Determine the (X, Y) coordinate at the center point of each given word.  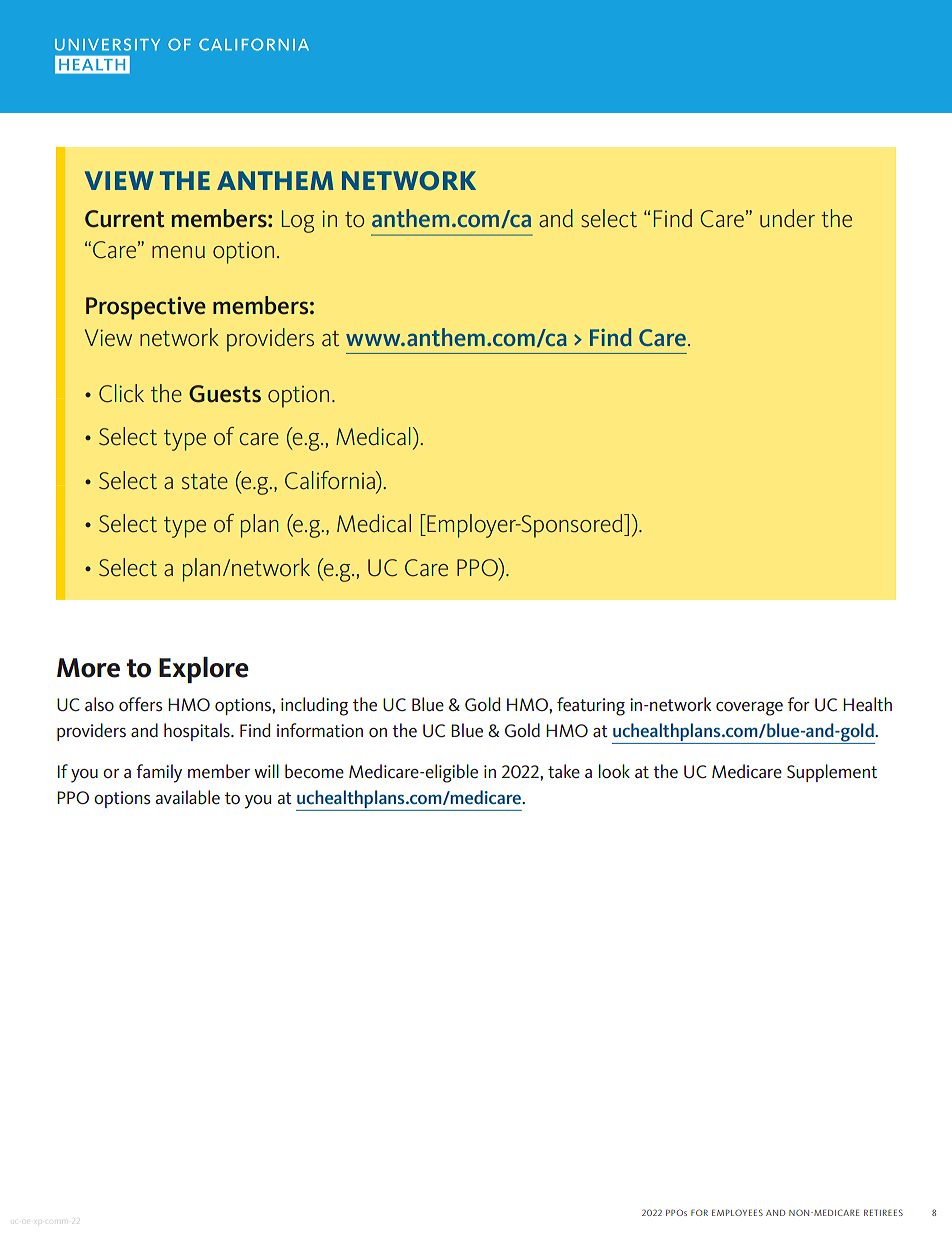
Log (298, 221)
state (205, 482)
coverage (749, 709)
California (331, 480)
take (564, 771)
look (614, 771)
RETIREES (883, 1212)
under (787, 218)
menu (178, 252)
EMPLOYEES (737, 1212)
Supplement (832, 773)
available (187, 797)
